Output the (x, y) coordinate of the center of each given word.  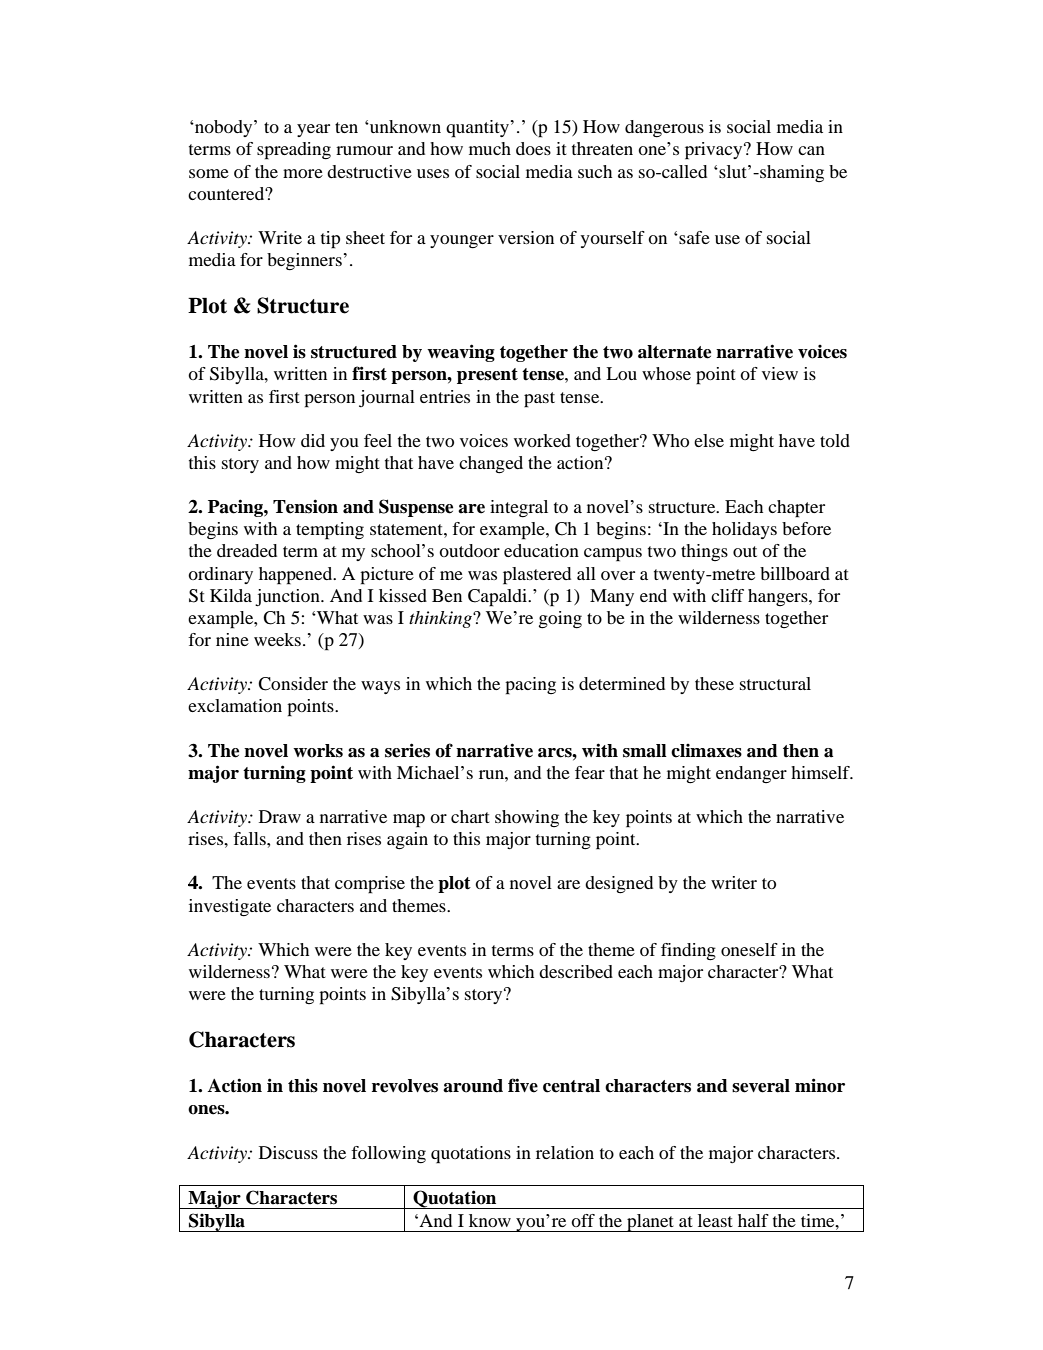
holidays (744, 530)
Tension (305, 506)
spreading (294, 151)
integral (519, 509)
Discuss (288, 1152)
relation (565, 1152)
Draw (280, 816)
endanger (751, 774)
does (533, 148)
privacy (715, 151)
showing (527, 818)
